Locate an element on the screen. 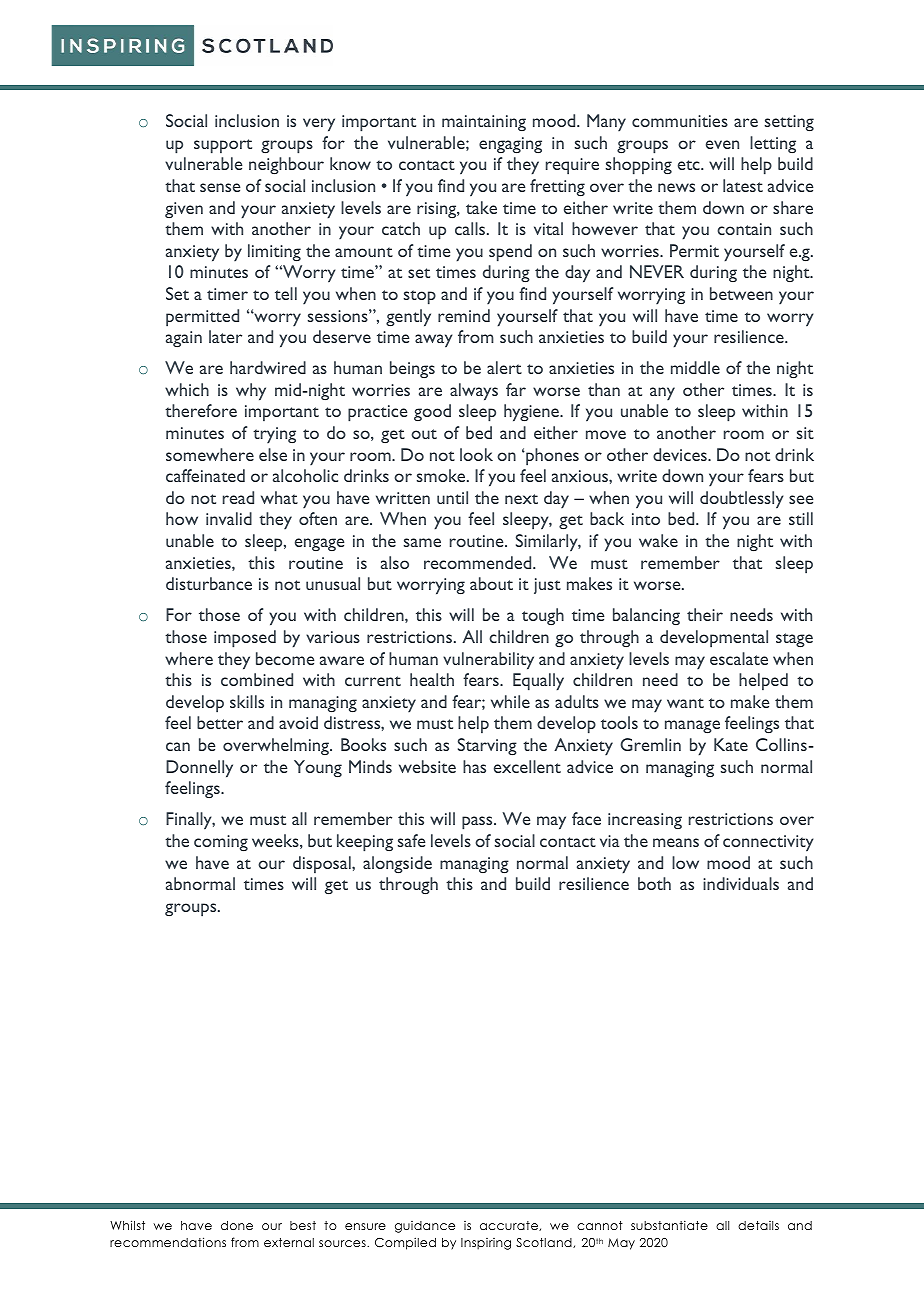 The width and height of the screenshot is (924, 1308). details is located at coordinates (758, 1225).
